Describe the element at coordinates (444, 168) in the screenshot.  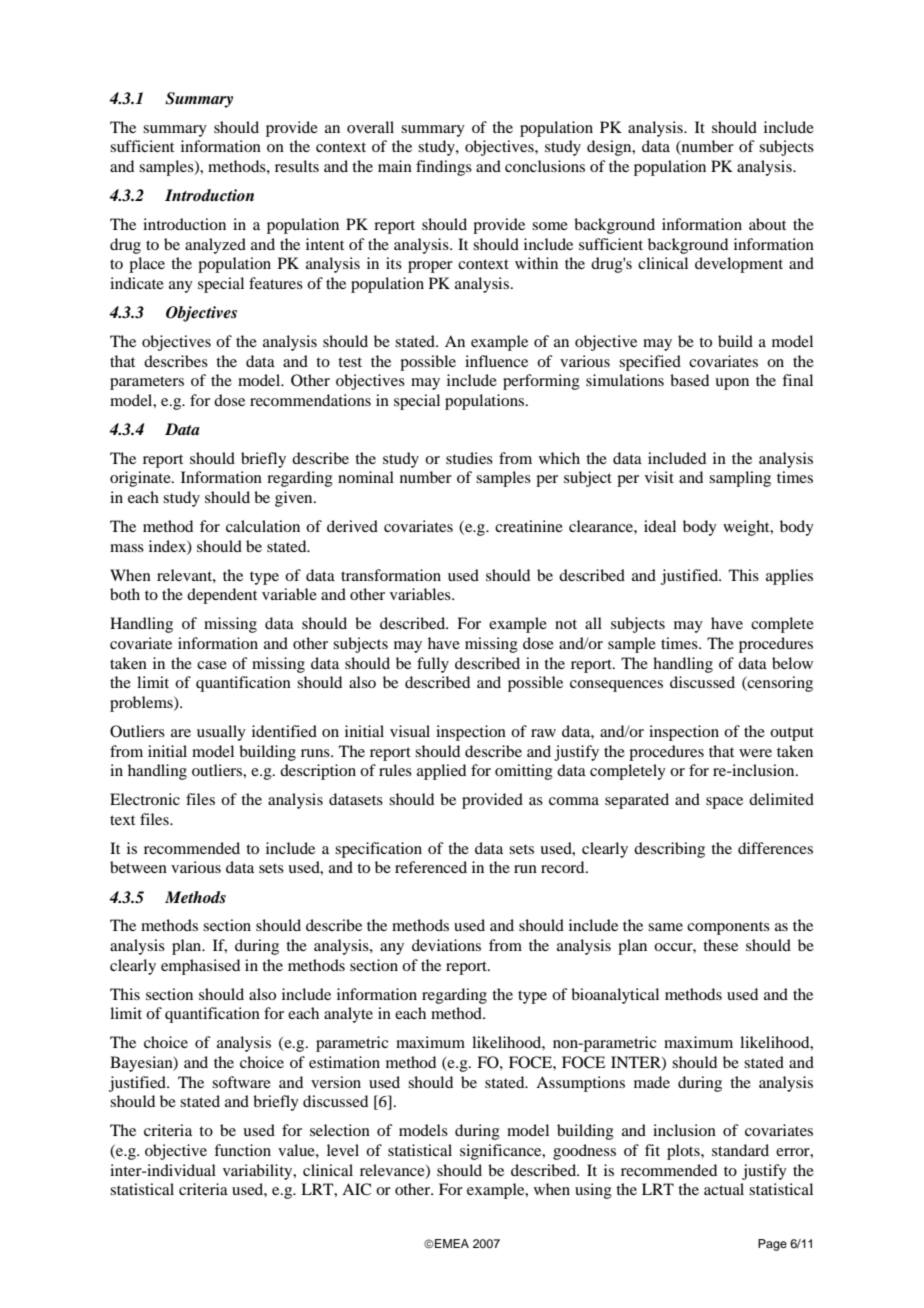
I see `findings` at that location.
